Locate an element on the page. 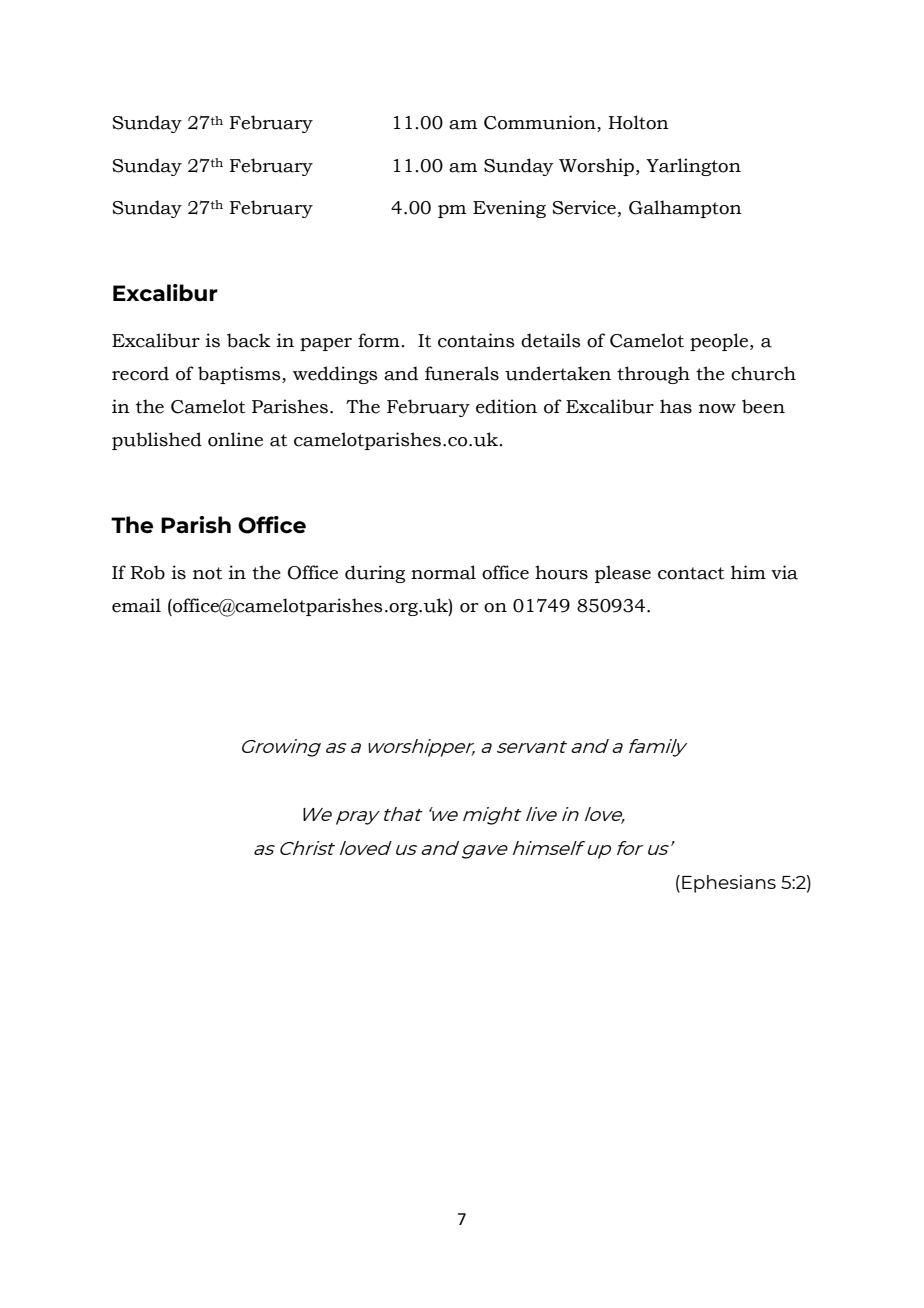 The width and height of the document is (924, 1308). please is located at coordinates (623, 574).
